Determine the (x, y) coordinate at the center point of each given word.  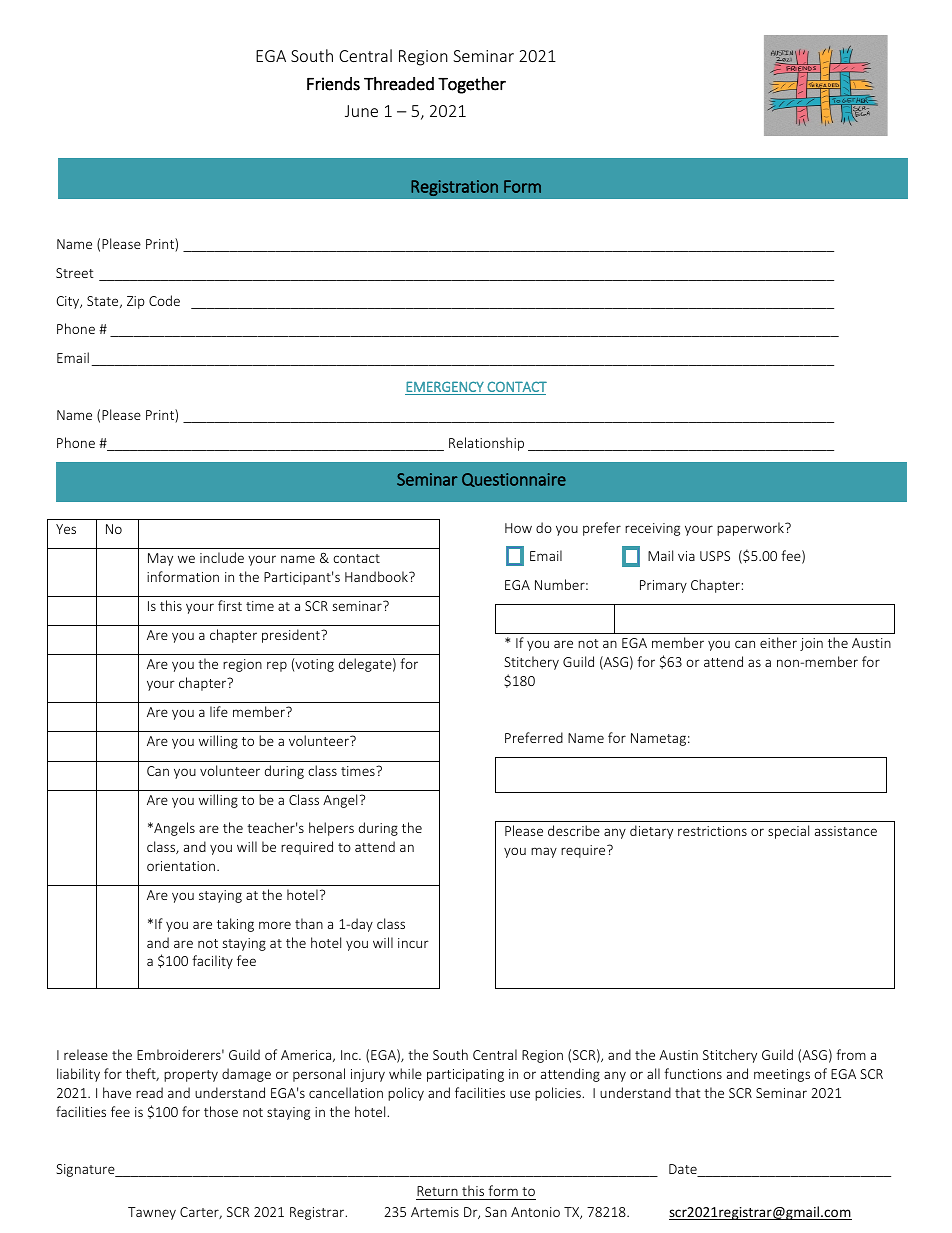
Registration (454, 188)
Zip (136, 302)
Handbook (377, 576)
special (788, 832)
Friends (333, 84)
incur (413, 943)
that (688, 1092)
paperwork (751, 529)
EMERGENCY (445, 386)
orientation (181, 866)
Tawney (152, 1213)
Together (472, 85)
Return (438, 1193)
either (778, 642)
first (230, 605)
